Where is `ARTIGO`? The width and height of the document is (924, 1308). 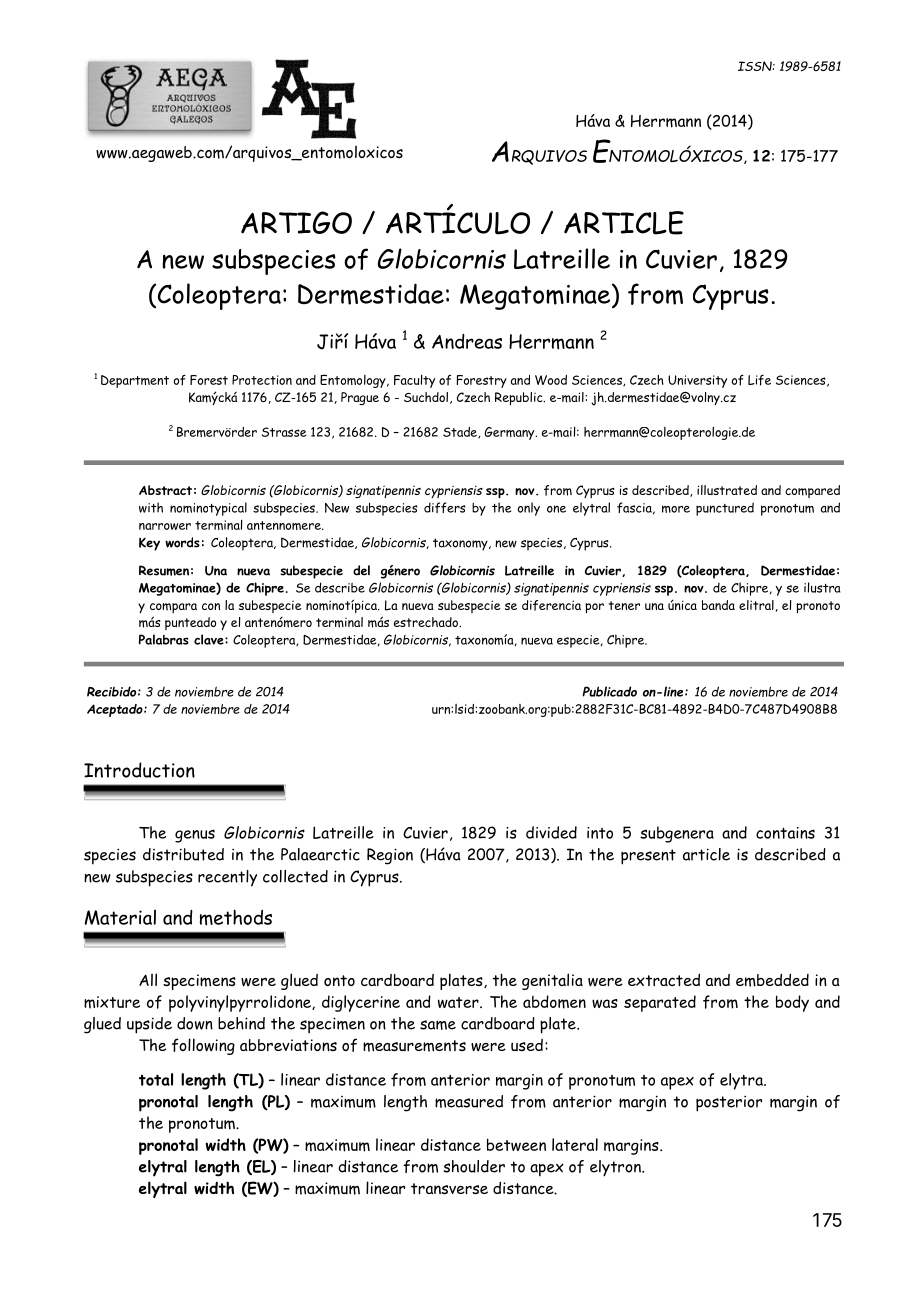 ARTIGO is located at coordinates (296, 222).
